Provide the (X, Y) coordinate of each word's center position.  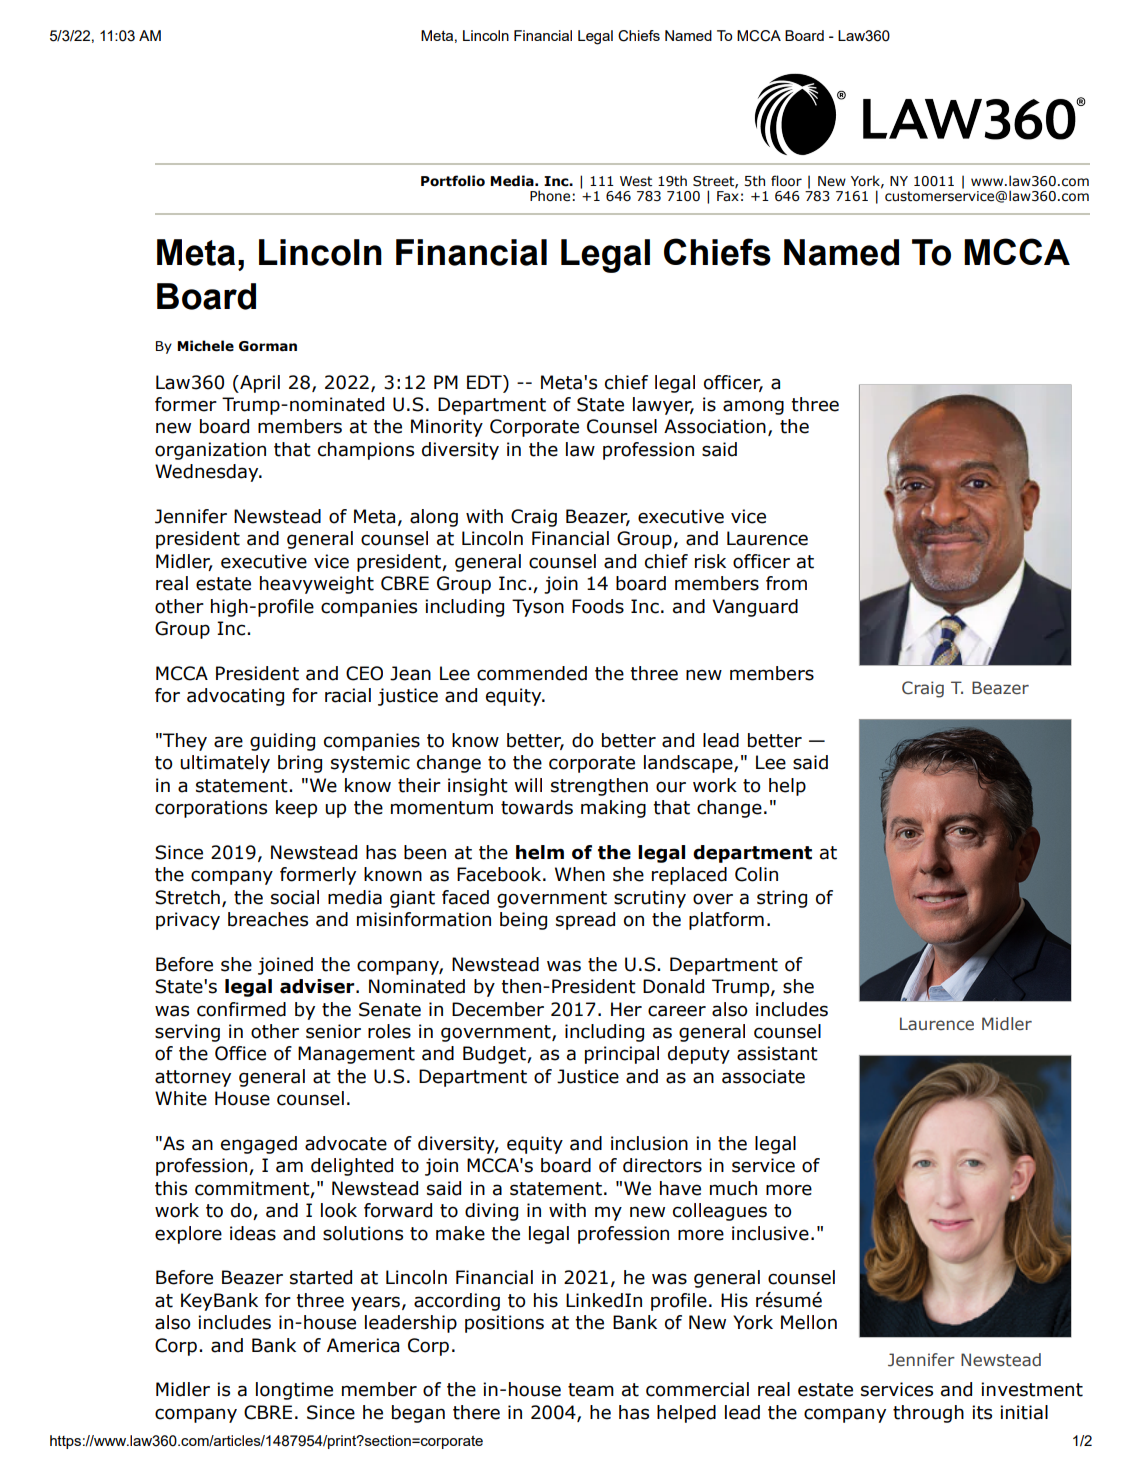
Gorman (268, 346)
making (613, 809)
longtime (294, 1391)
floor (786, 181)
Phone (550, 195)
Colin (756, 874)
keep (296, 809)
